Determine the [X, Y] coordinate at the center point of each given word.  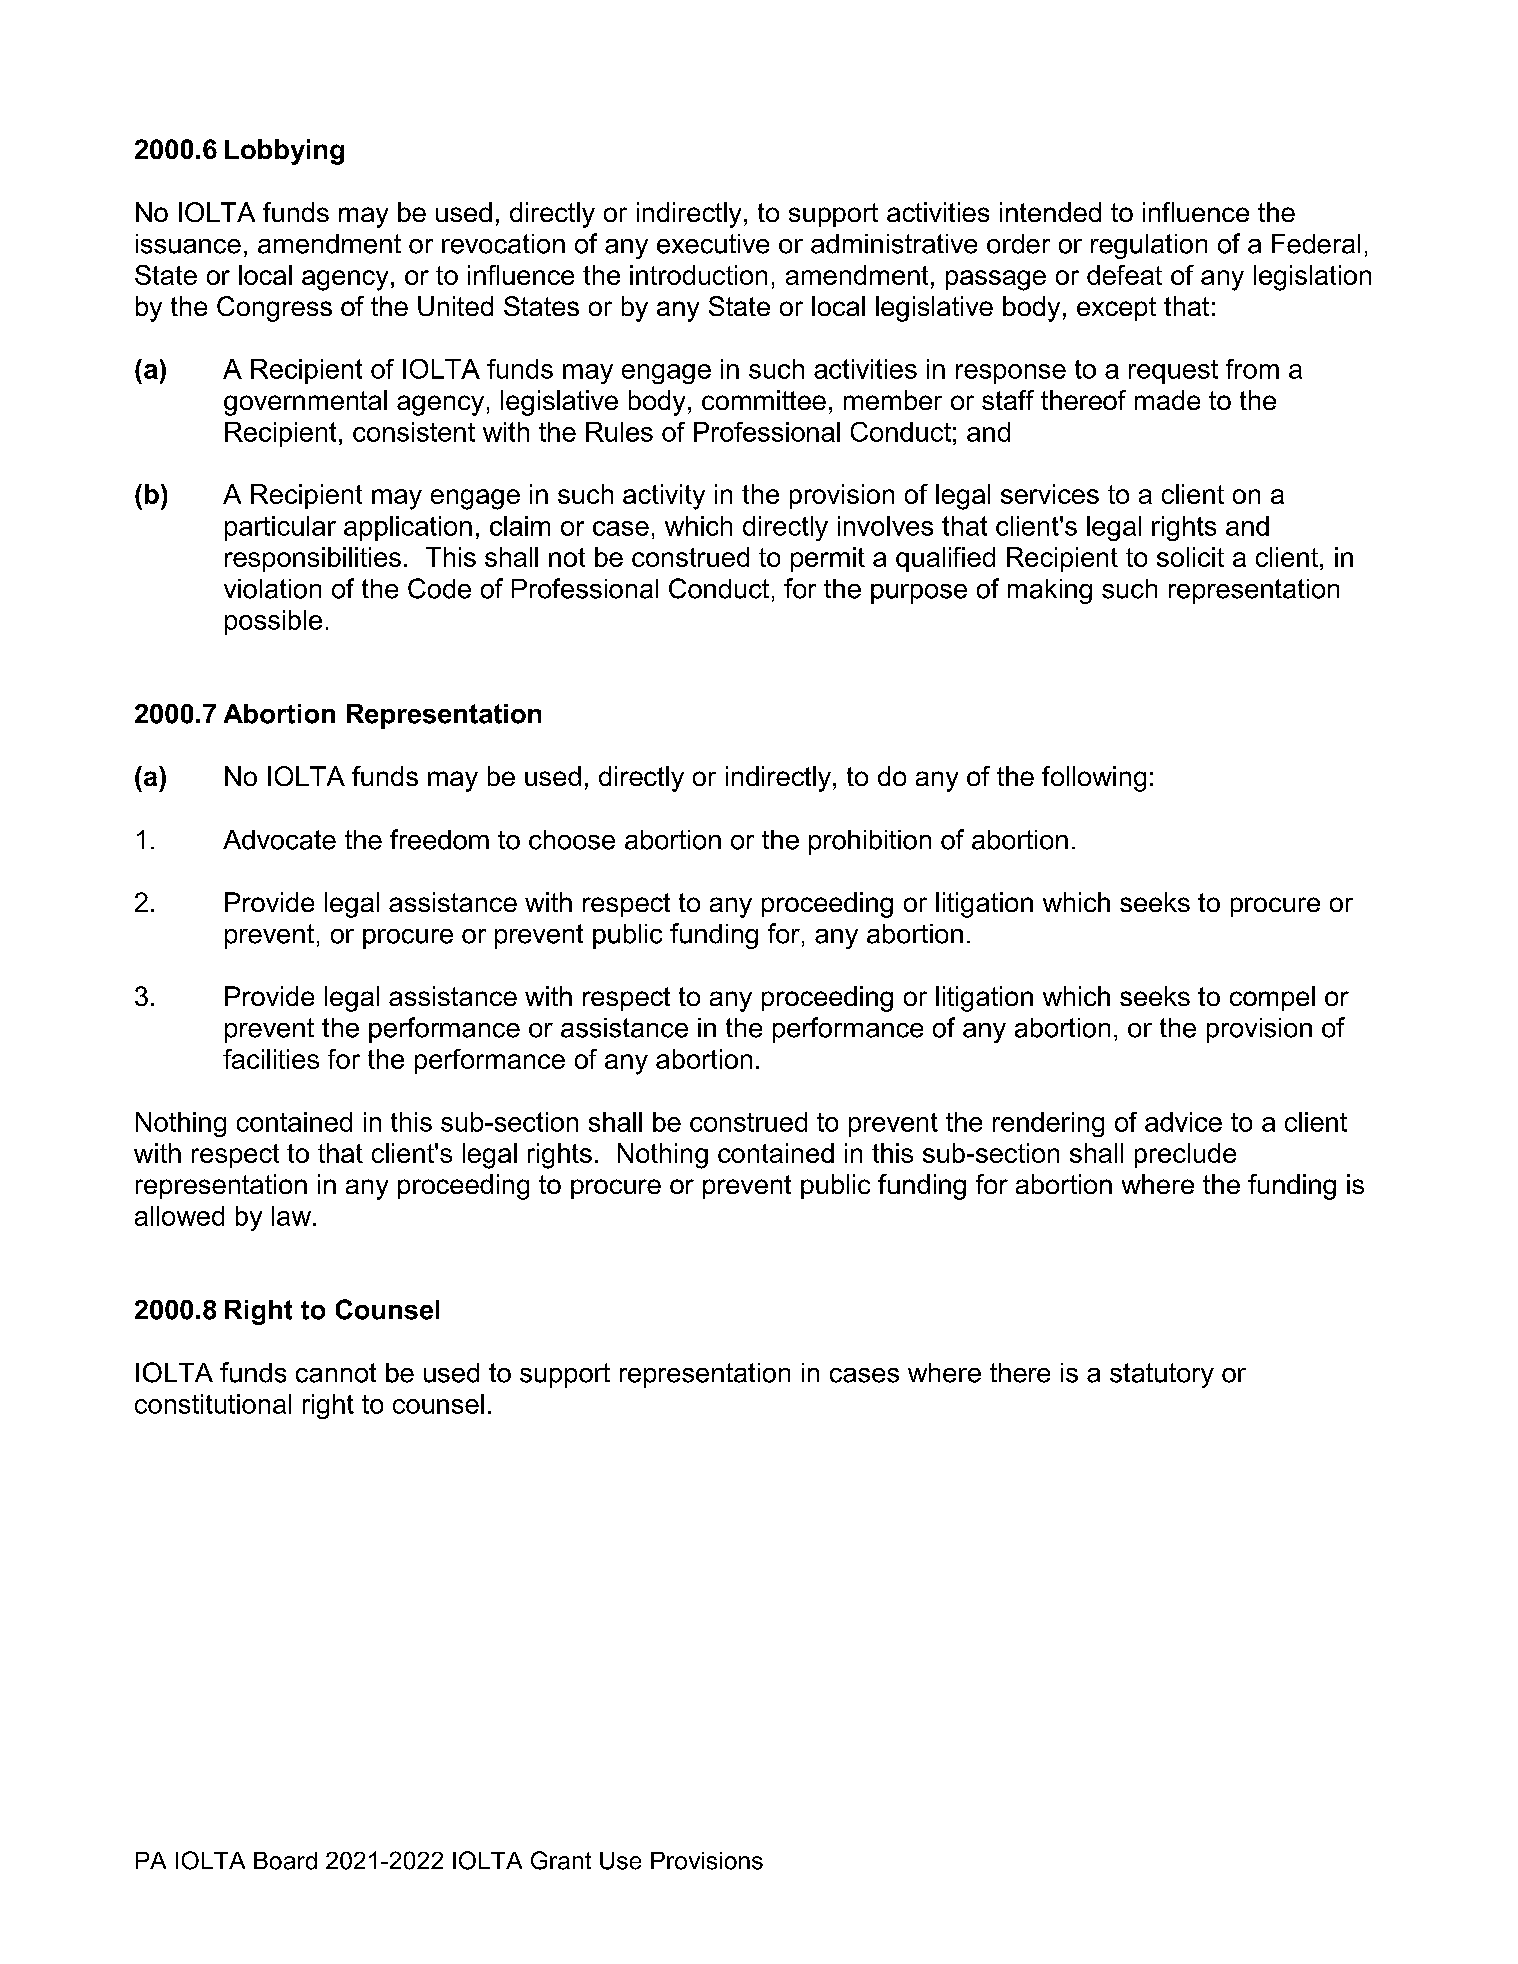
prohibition [870, 842]
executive [713, 244]
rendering [1048, 1124]
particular [280, 528]
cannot [336, 1373]
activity [664, 497]
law [293, 1216]
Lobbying [284, 152]
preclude [1185, 1155]
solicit [1190, 557]
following [1094, 779]
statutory [1162, 1375]
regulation [1149, 246]
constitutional [213, 1404]
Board [285, 1861]
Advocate [279, 840]
